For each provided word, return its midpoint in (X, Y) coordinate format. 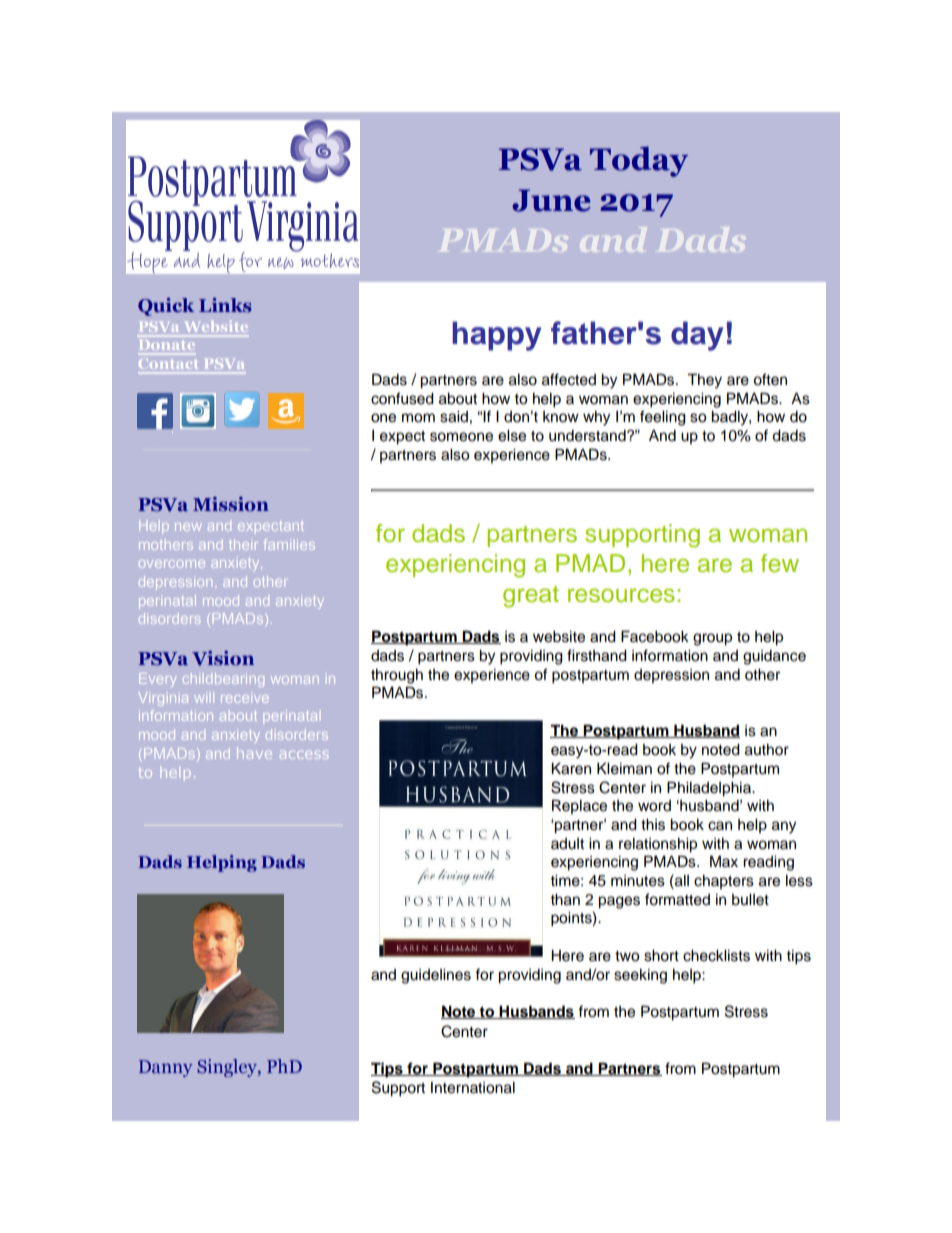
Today (639, 161)
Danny (166, 1068)
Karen (571, 768)
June (551, 200)
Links (225, 305)
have (254, 753)
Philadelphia (710, 789)
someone (461, 437)
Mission (231, 504)
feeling (663, 418)
